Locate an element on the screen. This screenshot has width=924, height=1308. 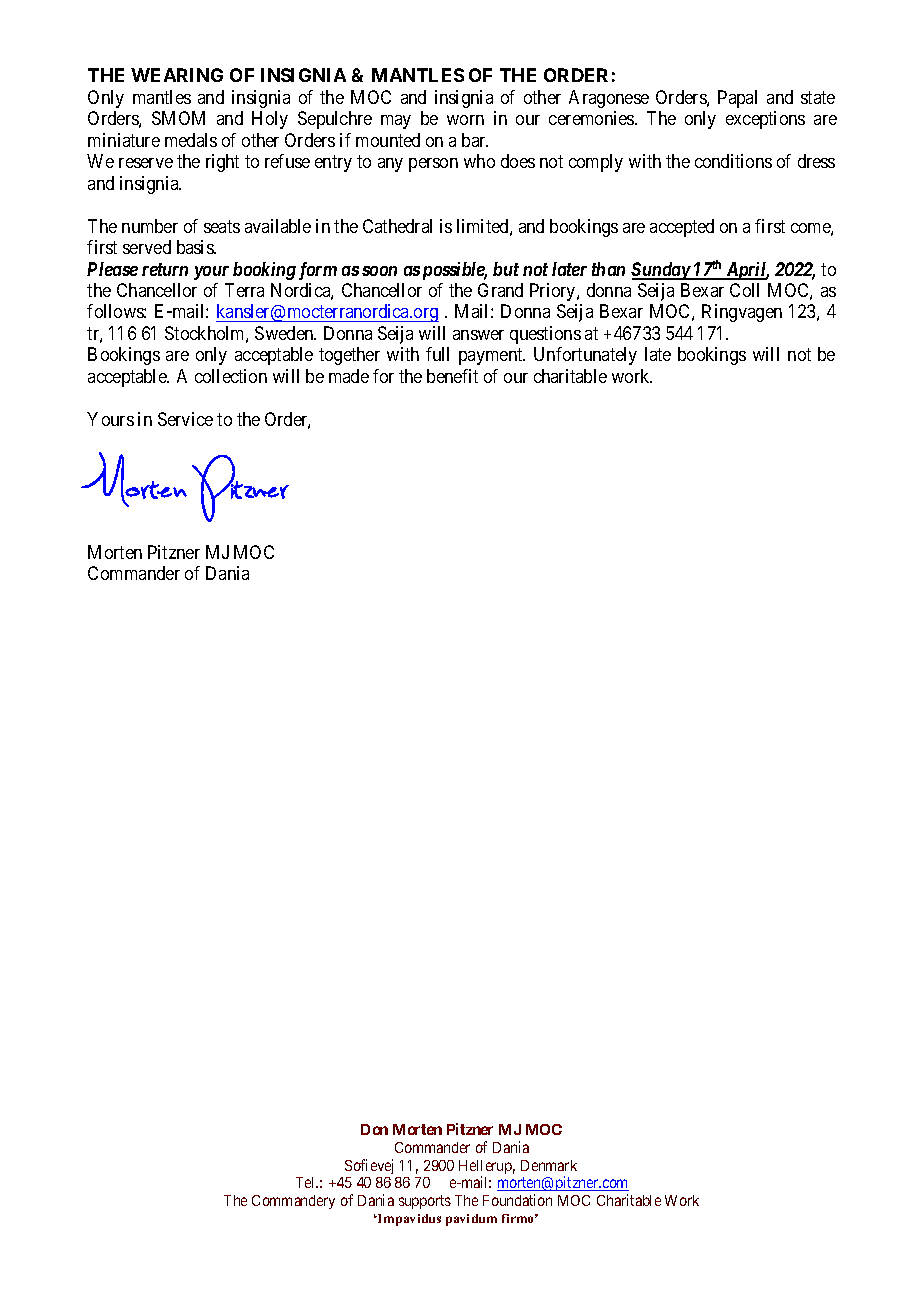
benefit is located at coordinates (452, 376).
